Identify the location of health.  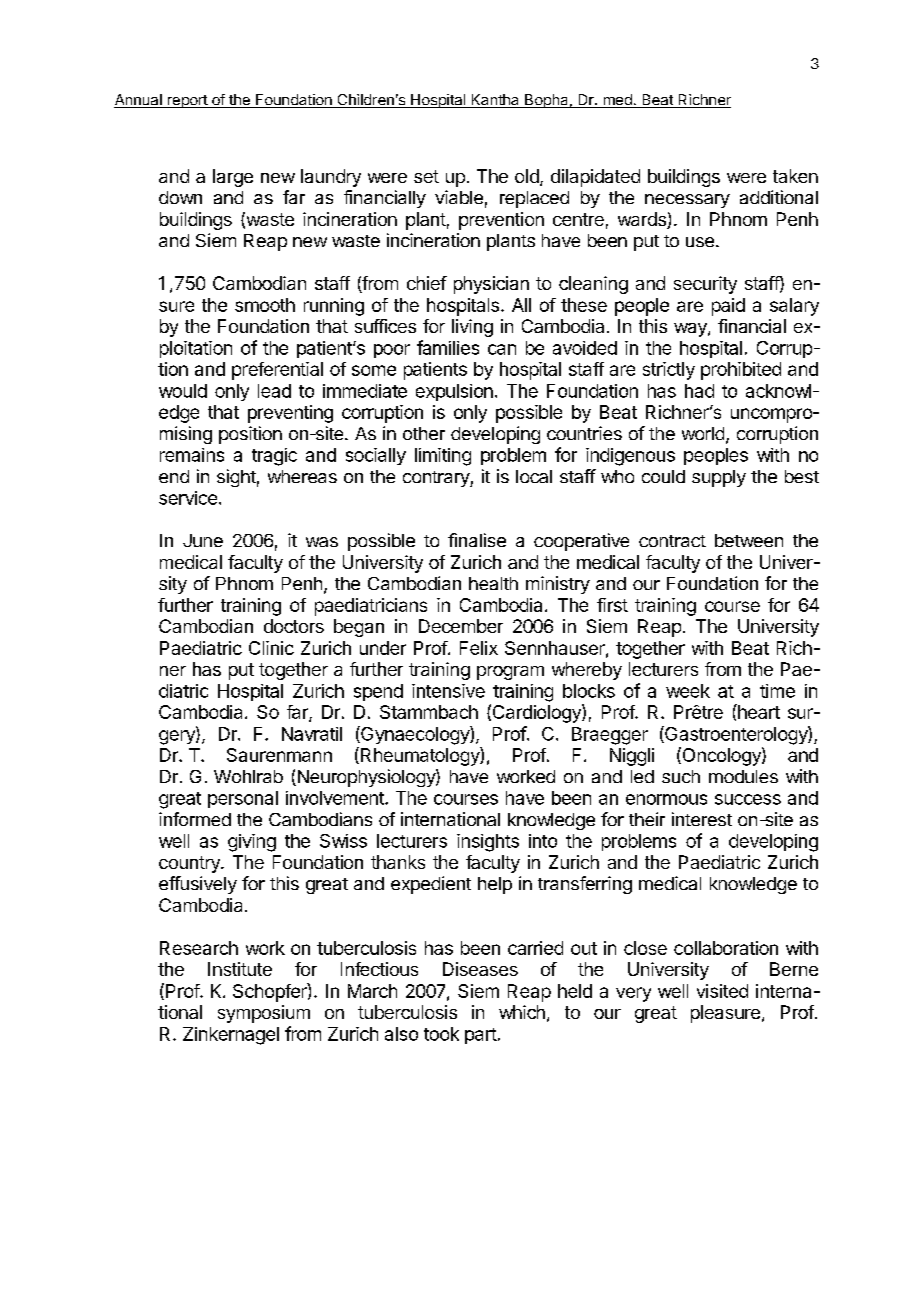
(493, 583).
